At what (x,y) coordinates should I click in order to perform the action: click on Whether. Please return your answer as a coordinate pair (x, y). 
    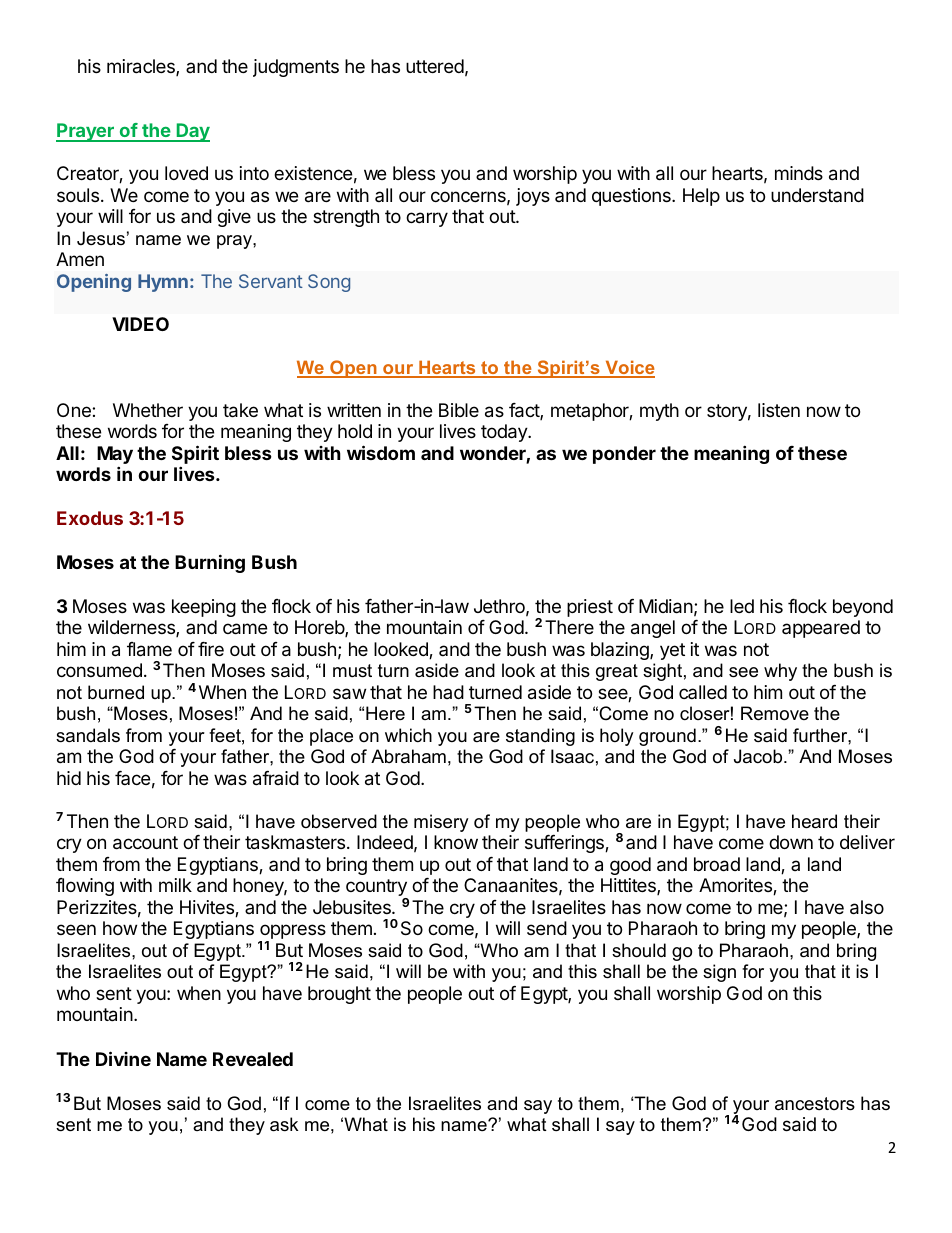
    Looking at the image, I should click on (148, 410).
